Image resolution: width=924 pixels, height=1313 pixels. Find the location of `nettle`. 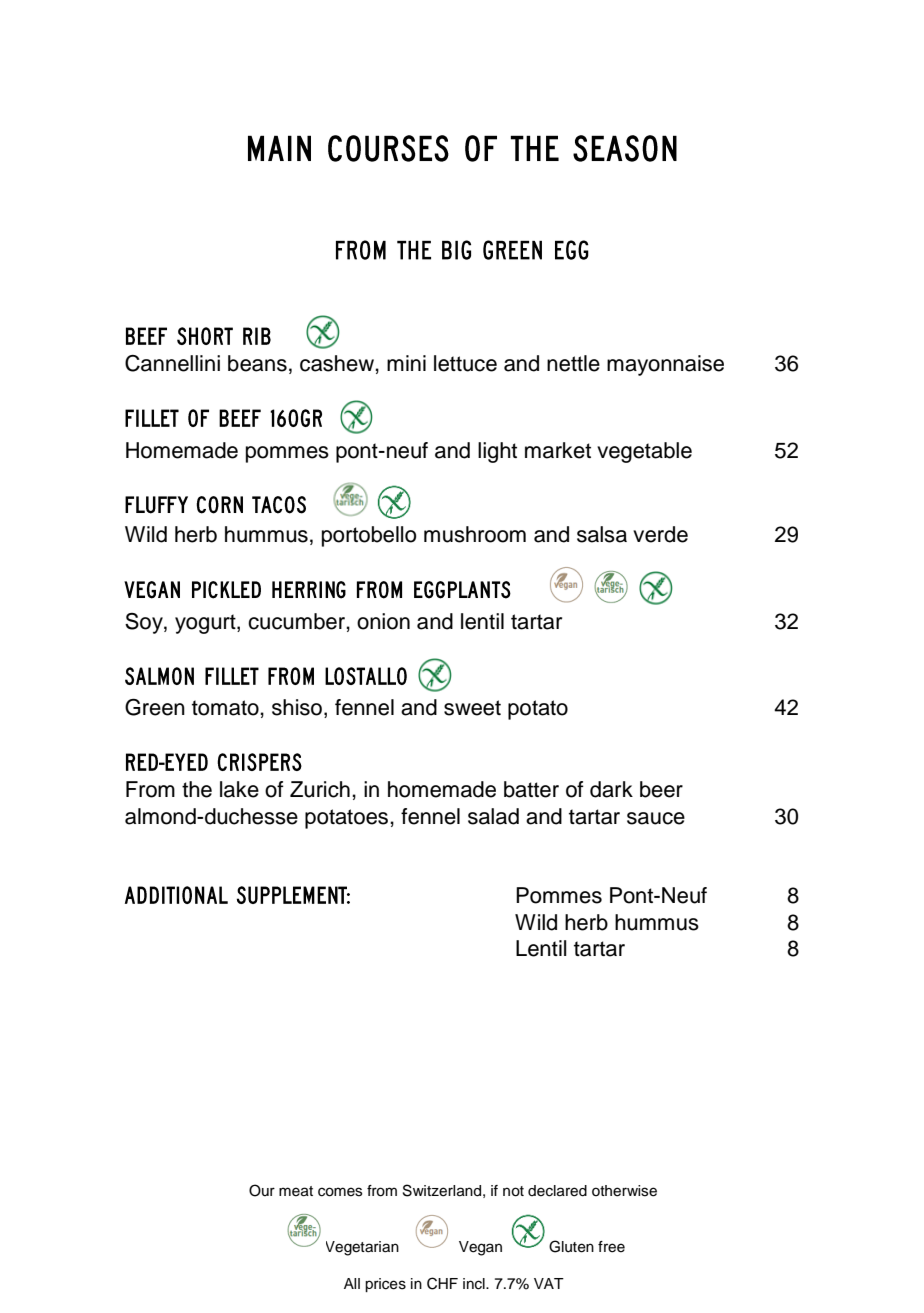

nettle is located at coordinates (573, 363).
